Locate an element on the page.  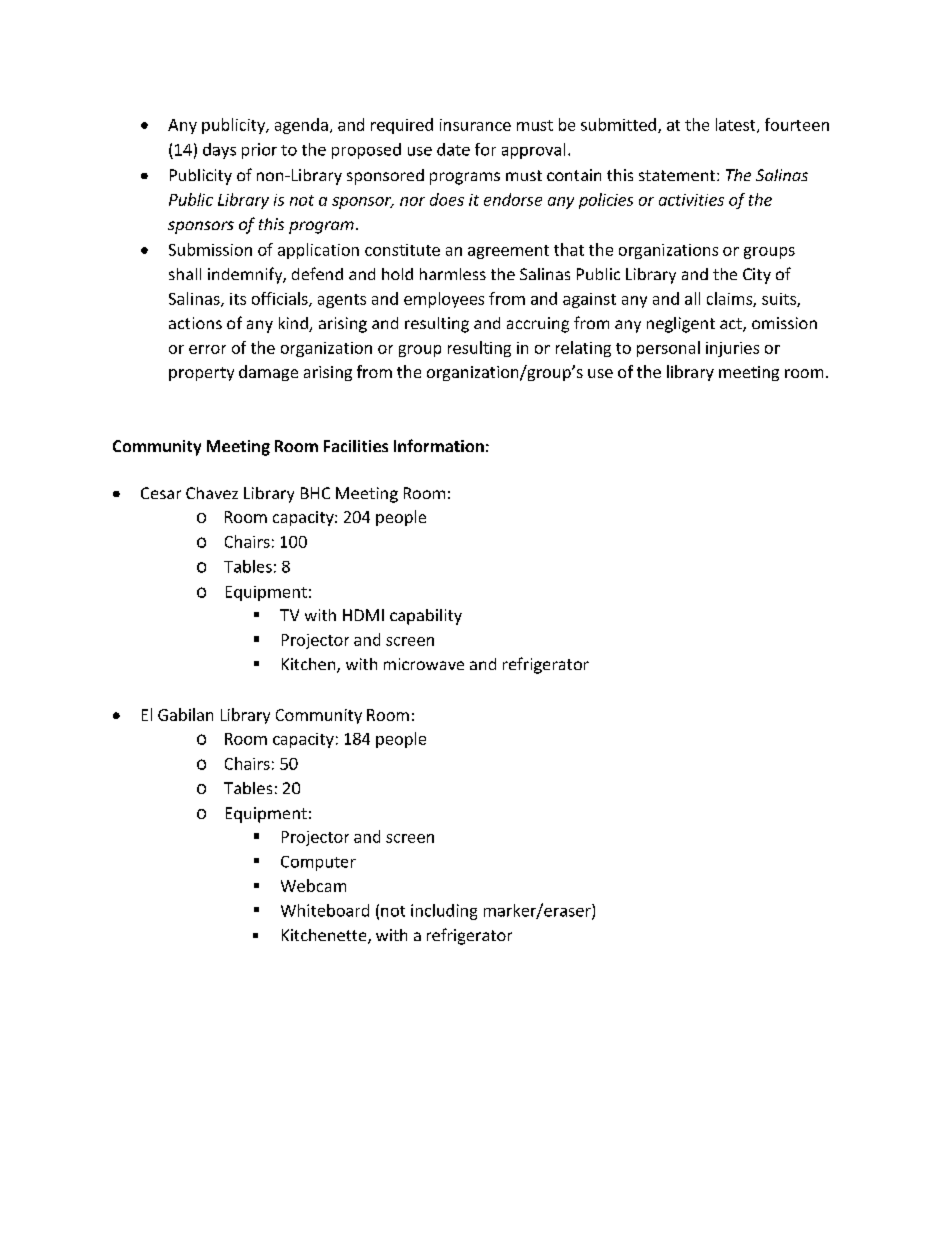
microwave is located at coordinates (424, 664).
